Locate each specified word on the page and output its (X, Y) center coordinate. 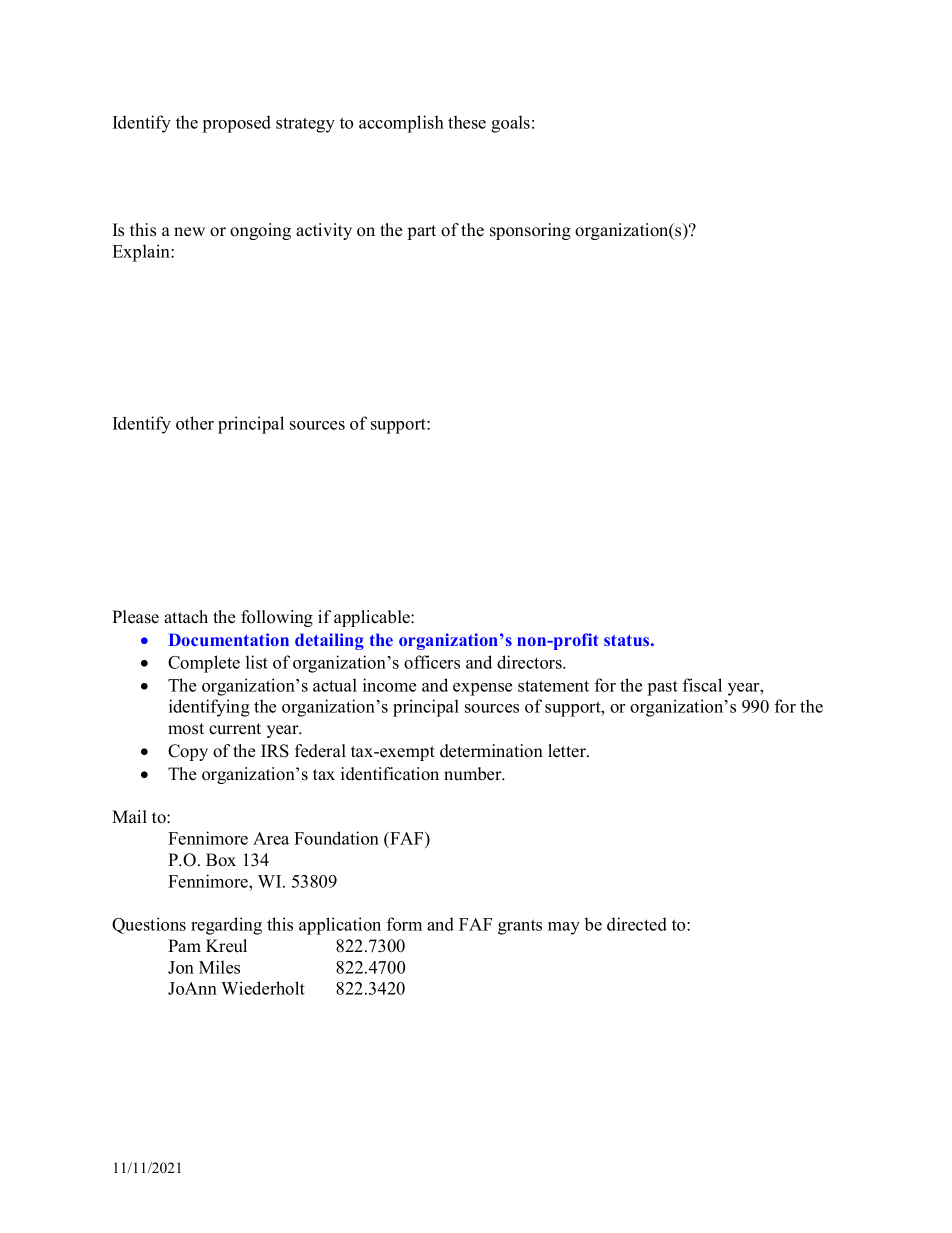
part (422, 232)
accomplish (401, 124)
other (195, 423)
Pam (184, 945)
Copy (188, 752)
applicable (373, 618)
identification (390, 774)
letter (568, 751)
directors (530, 662)
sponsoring (530, 231)
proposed (237, 124)
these (467, 122)
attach (186, 617)
